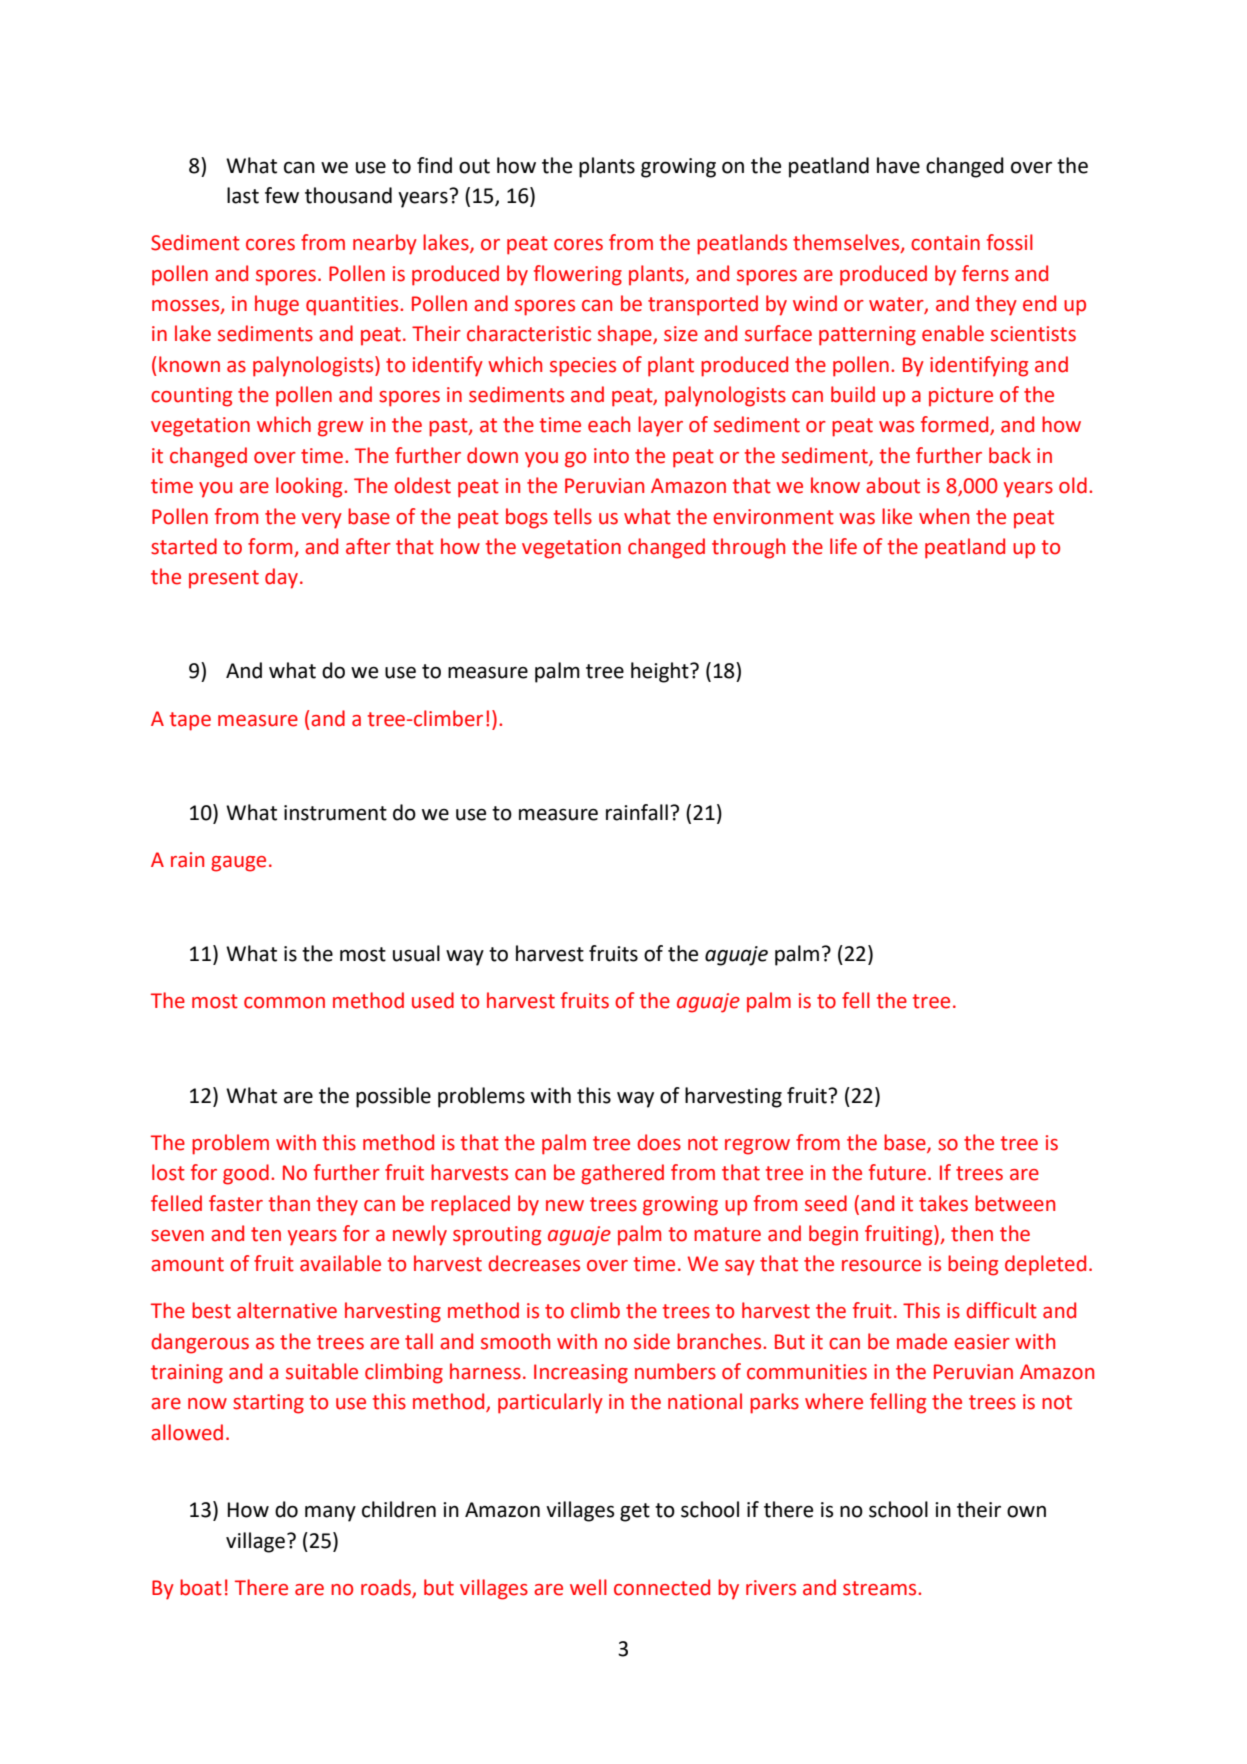 The height and width of the document is (1764, 1247). Describe the element at coordinates (945, 243) in the document. I see `contain` at that location.
